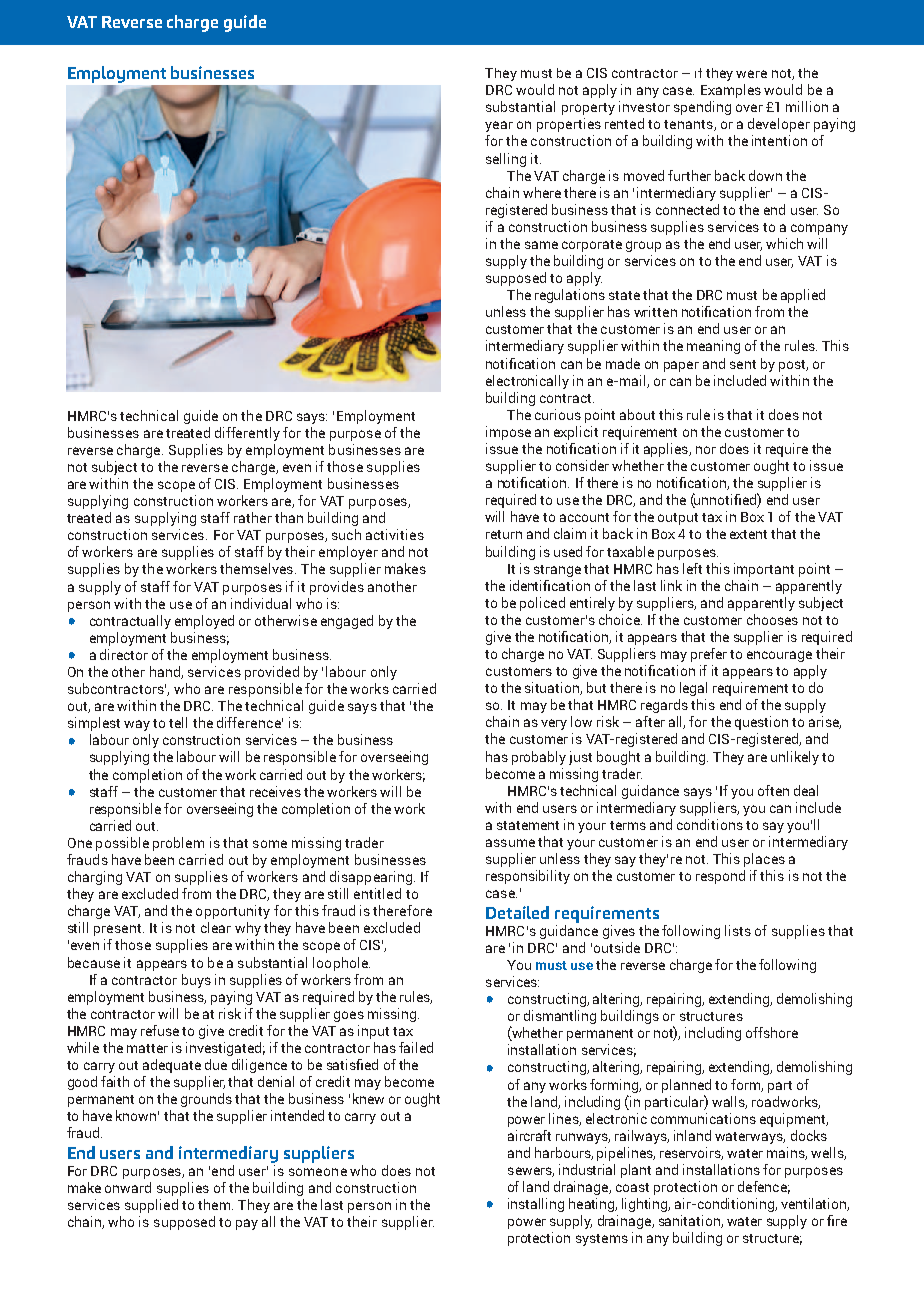 The image size is (924, 1308). What do you see at coordinates (247, 434) in the screenshot?
I see `differently` at bounding box center [247, 434].
